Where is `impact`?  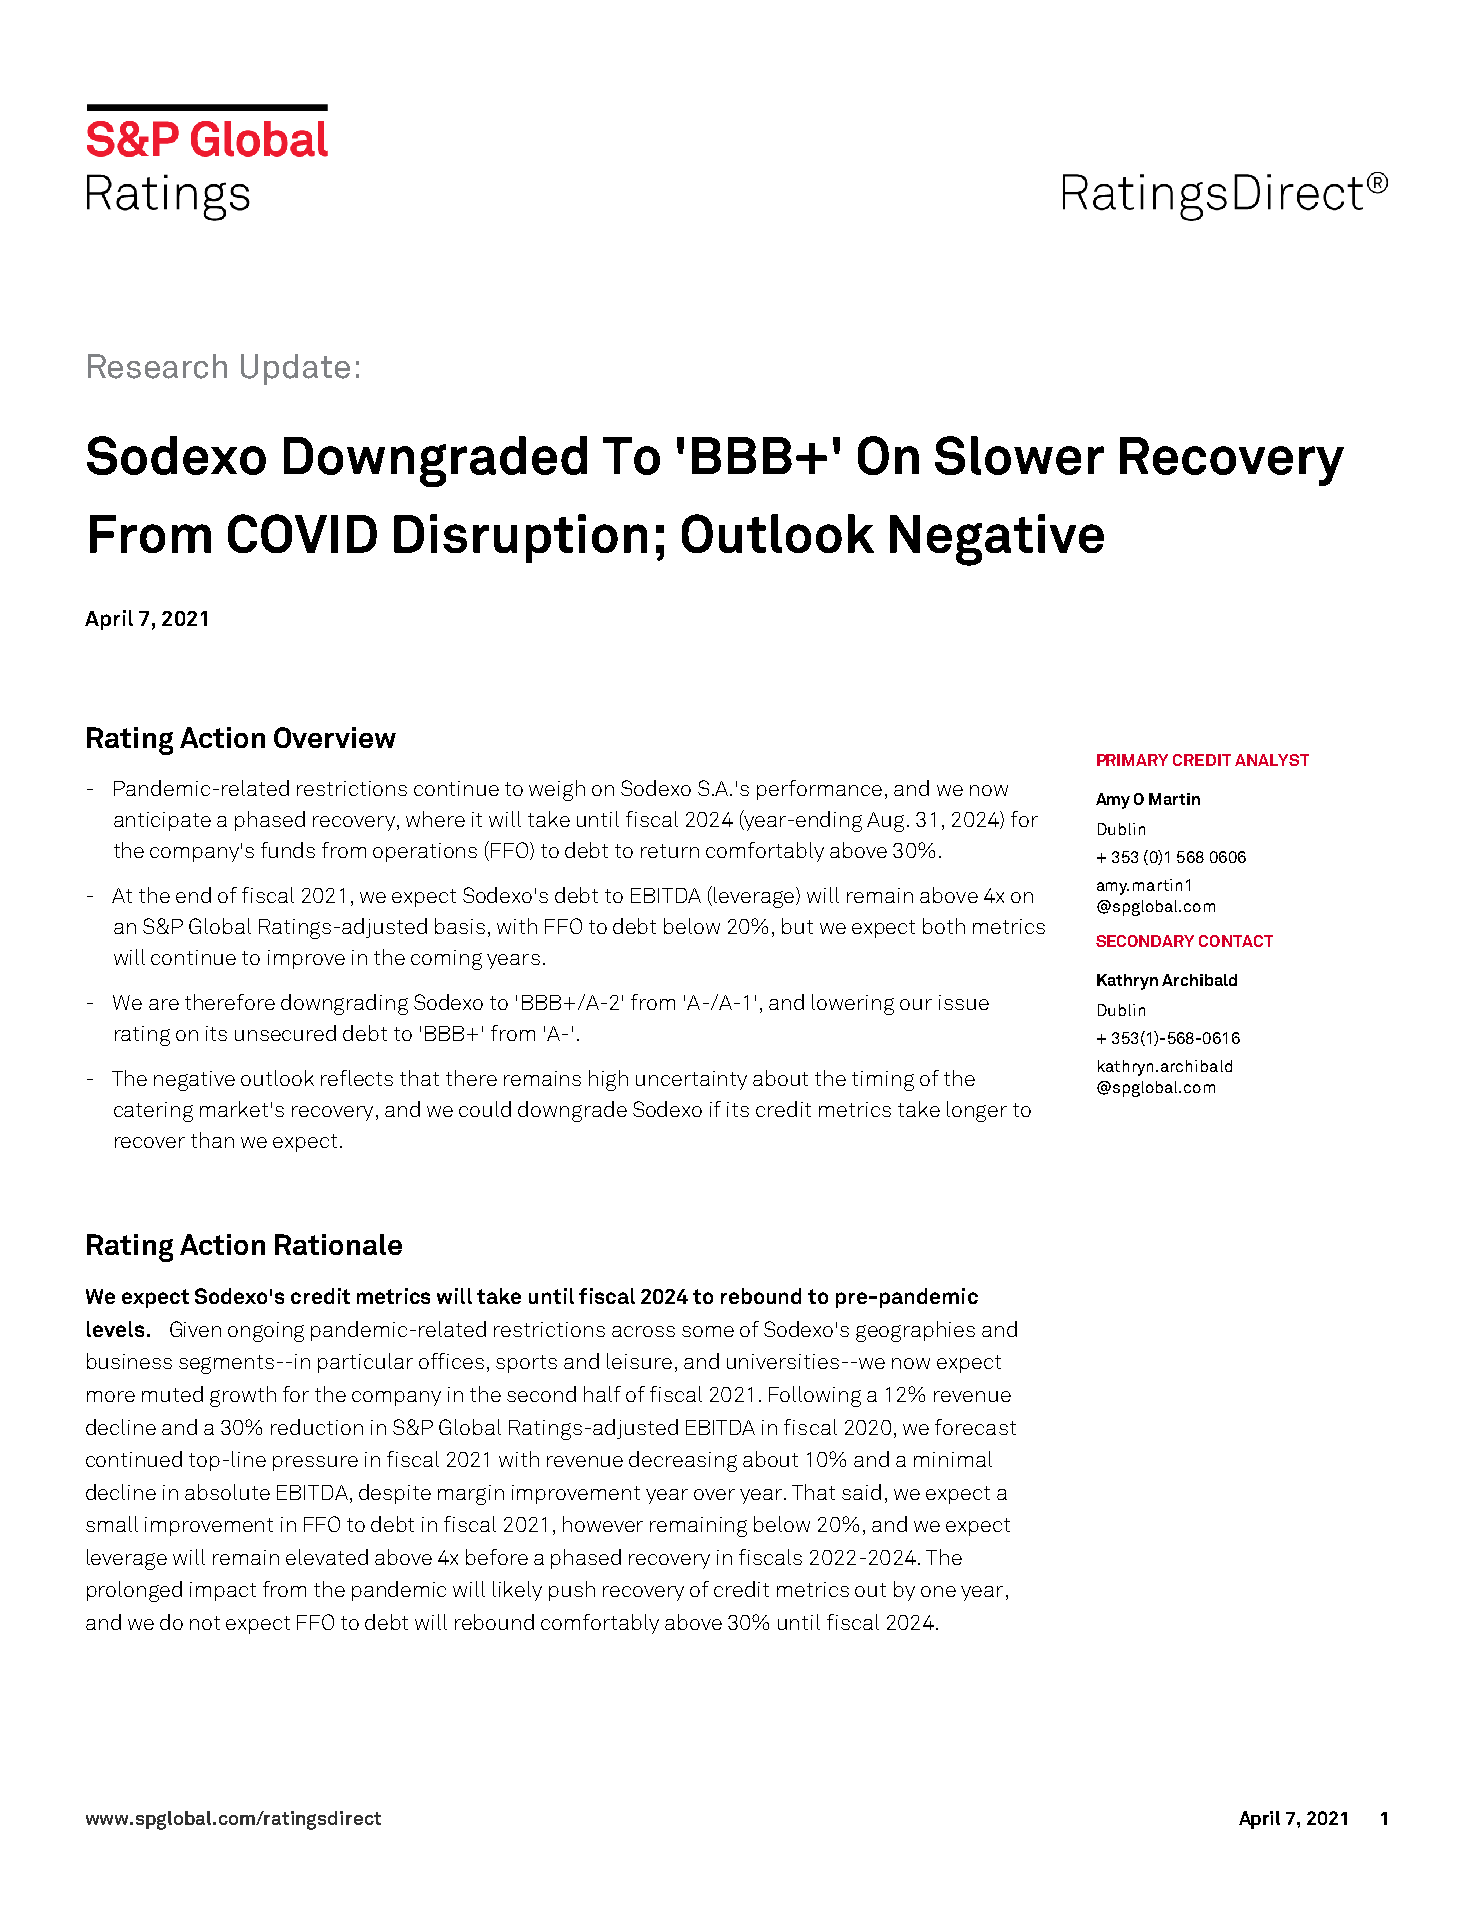 impact is located at coordinates (223, 1591).
